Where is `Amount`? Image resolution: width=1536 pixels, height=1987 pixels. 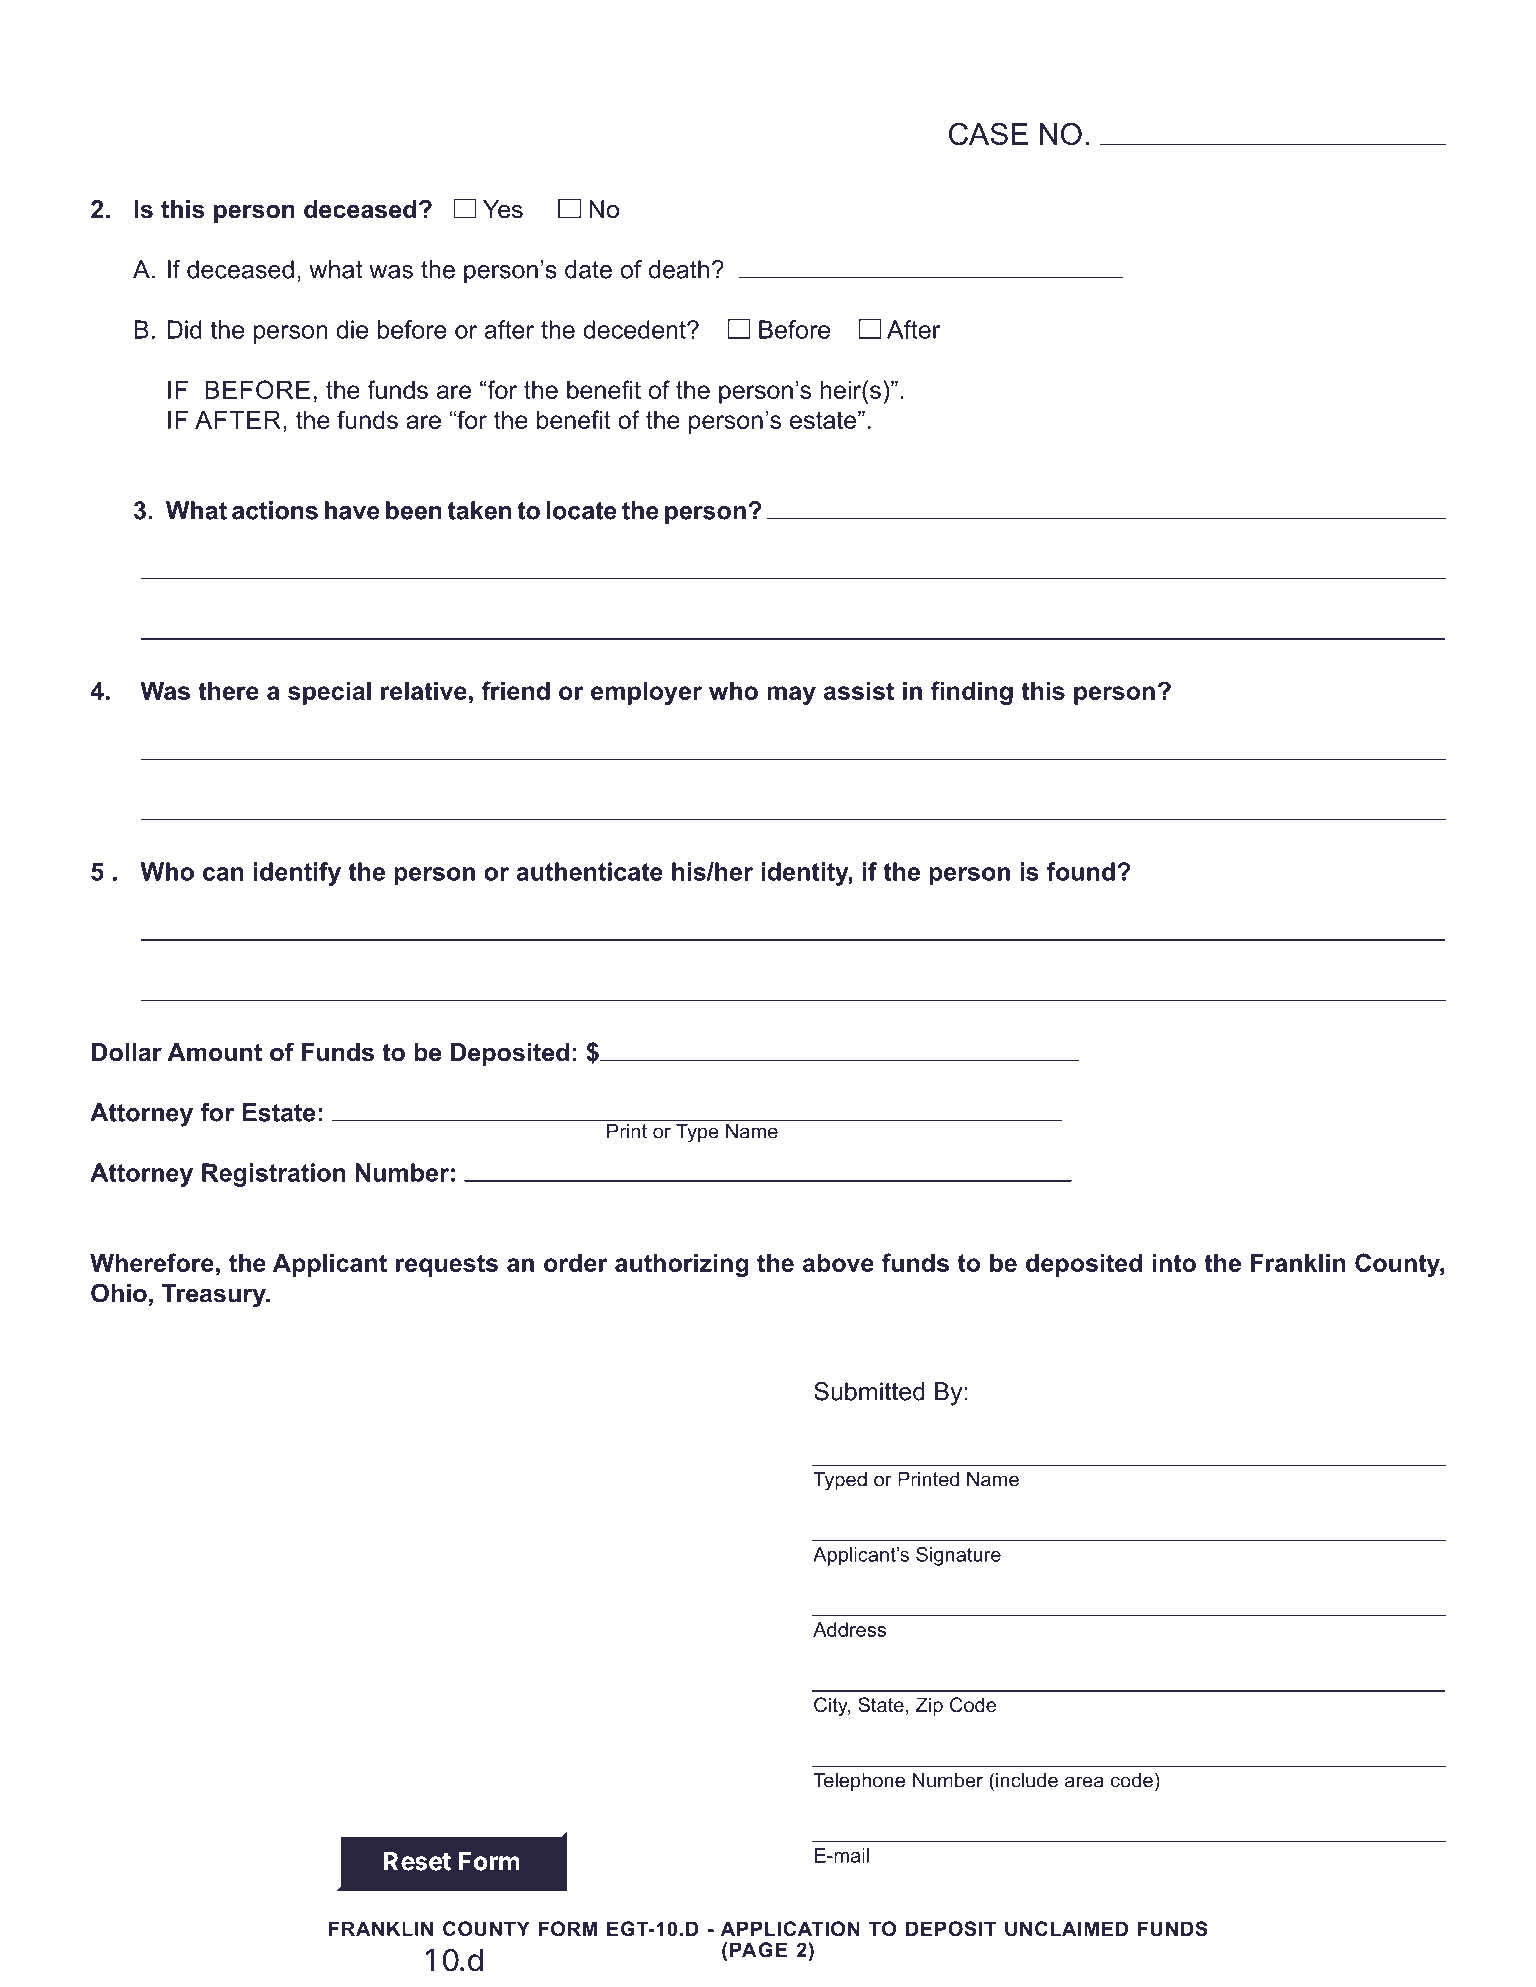 Amount is located at coordinates (215, 1052).
